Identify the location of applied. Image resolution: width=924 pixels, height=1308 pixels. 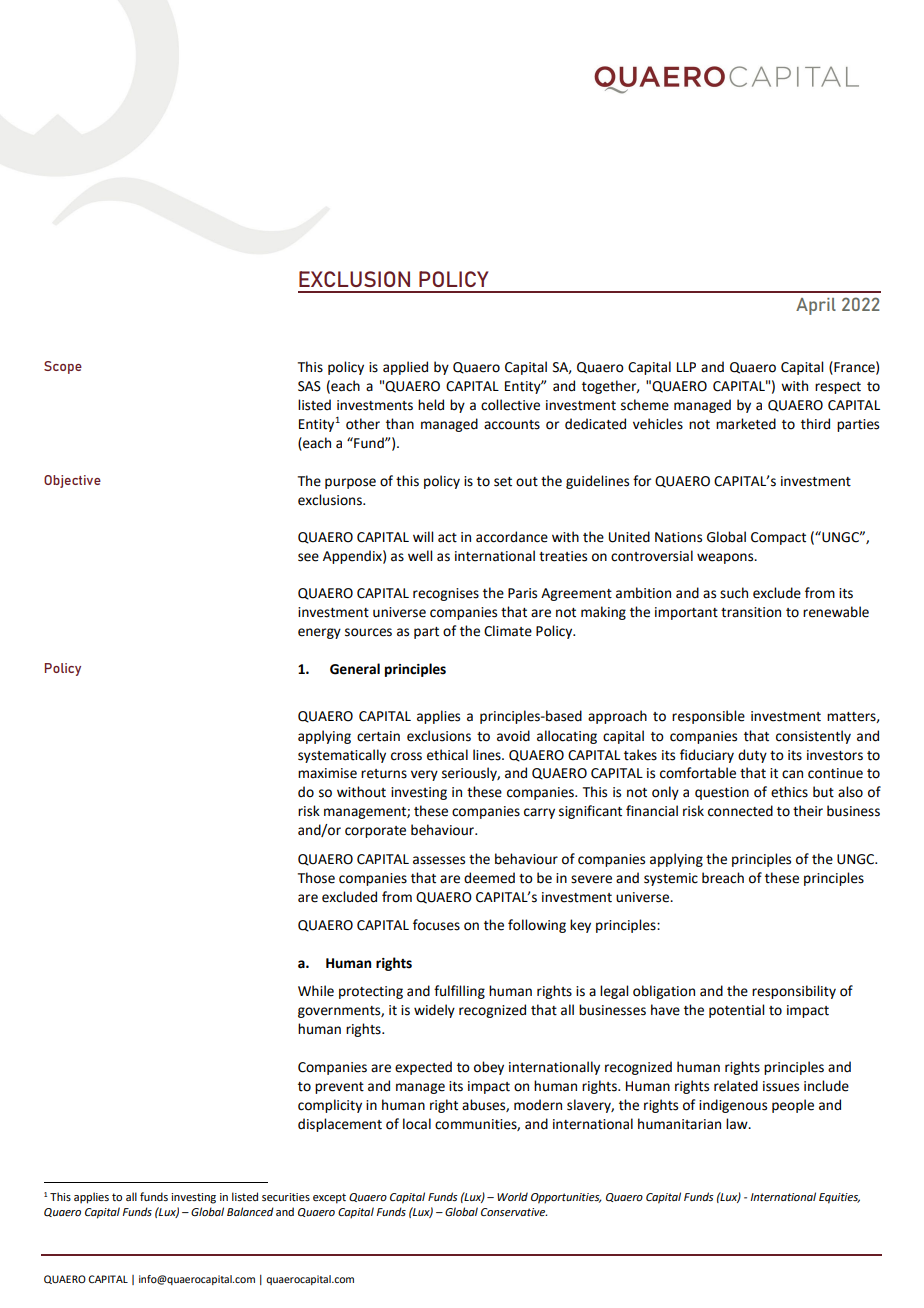
(405, 368).
